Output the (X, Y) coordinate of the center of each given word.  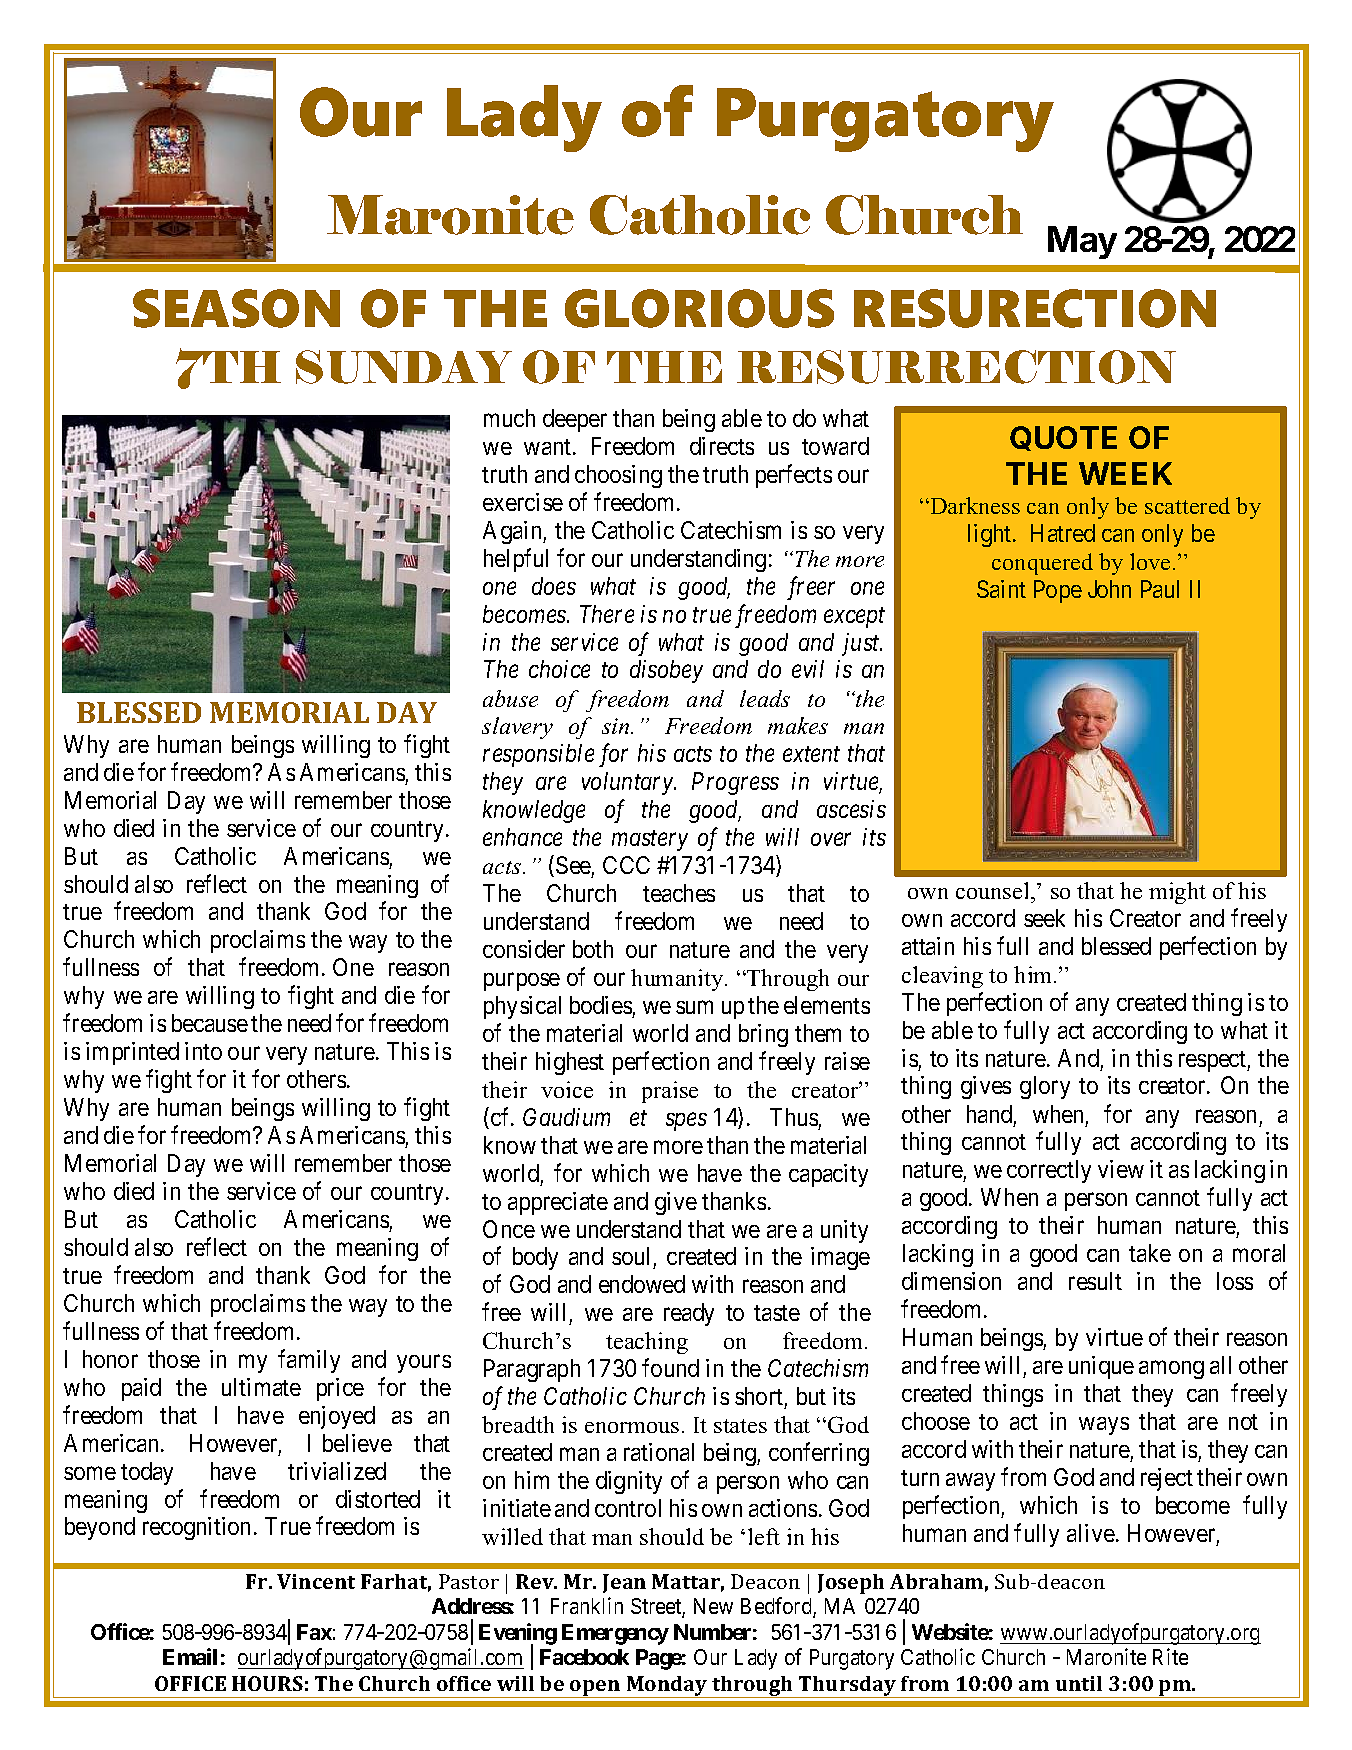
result (1095, 1281)
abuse (510, 698)
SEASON (236, 308)
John (1109, 589)
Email (190, 1656)
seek (1044, 918)
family (309, 1361)
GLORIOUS (699, 308)
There (607, 614)
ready (689, 1314)
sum (694, 1007)
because (210, 1023)
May (1082, 242)
